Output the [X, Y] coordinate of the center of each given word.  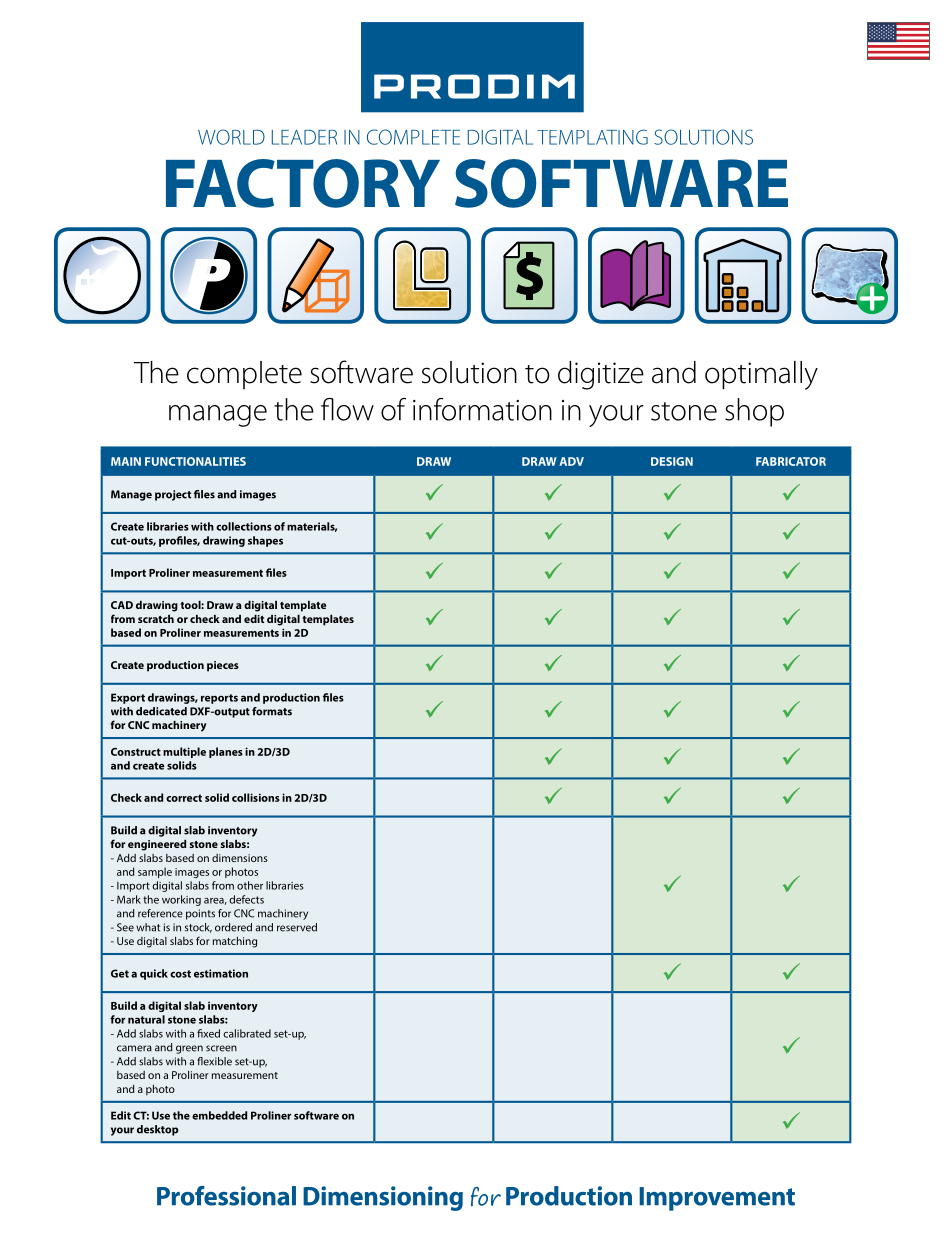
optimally [761, 375]
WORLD [231, 137]
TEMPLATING [592, 137]
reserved [297, 927]
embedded [219, 1115]
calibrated [247, 1033]
